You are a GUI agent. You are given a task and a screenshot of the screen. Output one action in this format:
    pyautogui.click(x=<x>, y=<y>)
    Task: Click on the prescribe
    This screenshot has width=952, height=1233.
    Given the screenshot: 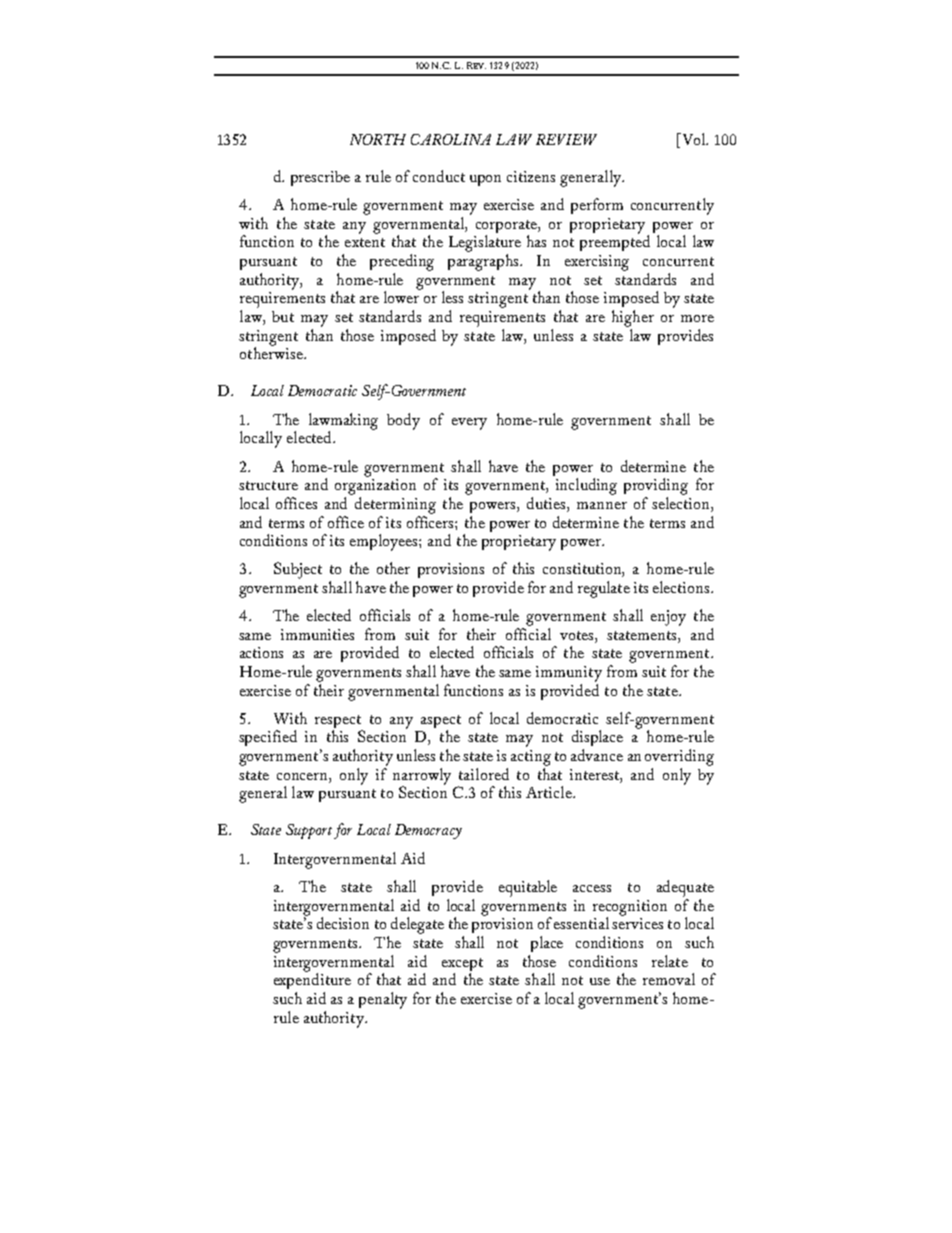 What is the action you would take?
    pyautogui.click(x=320, y=178)
